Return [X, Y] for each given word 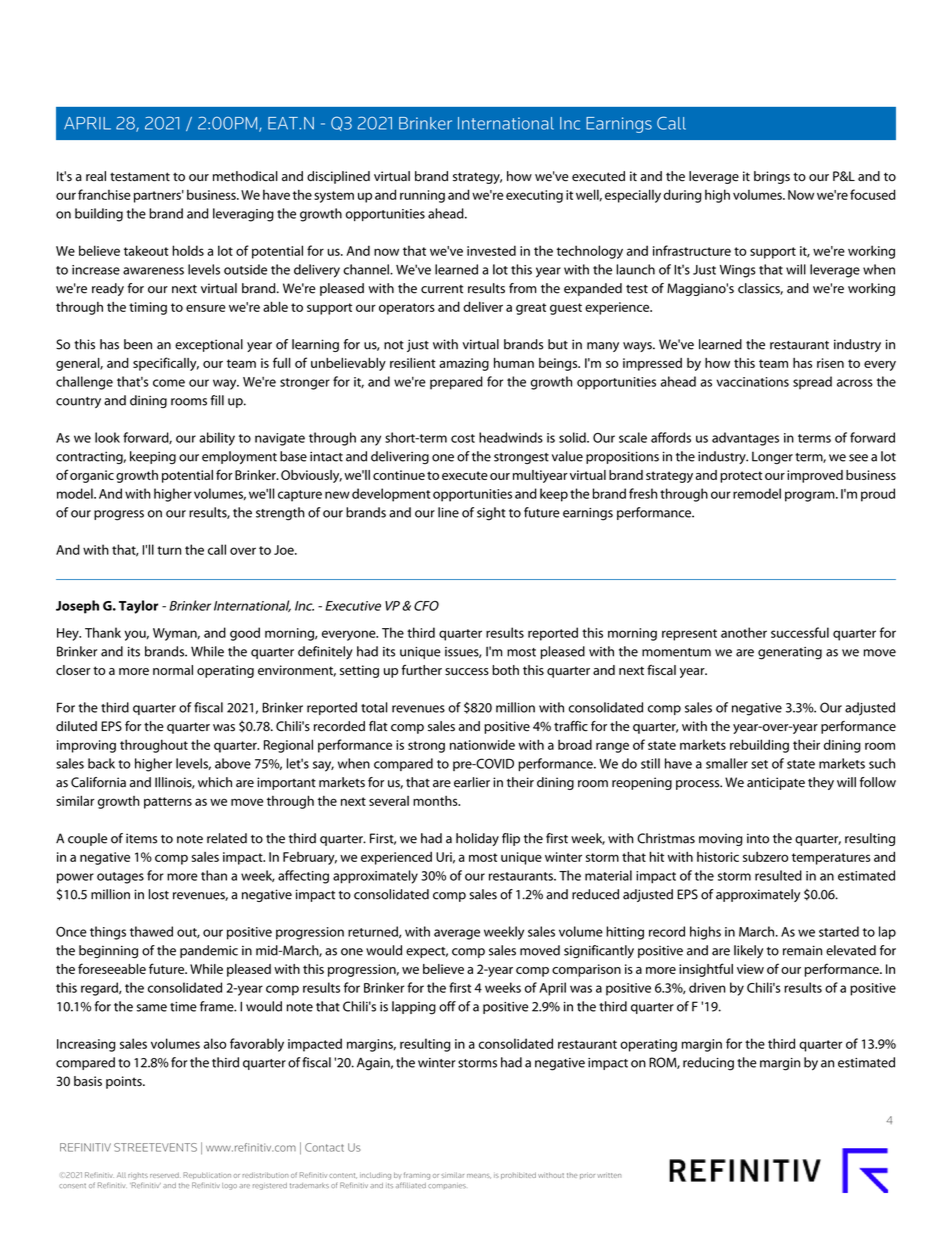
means [479, 1176]
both [505, 670]
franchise [104, 194]
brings [772, 177]
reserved [165, 1175]
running [422, 196]
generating [790, 653]
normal [173, 670]
